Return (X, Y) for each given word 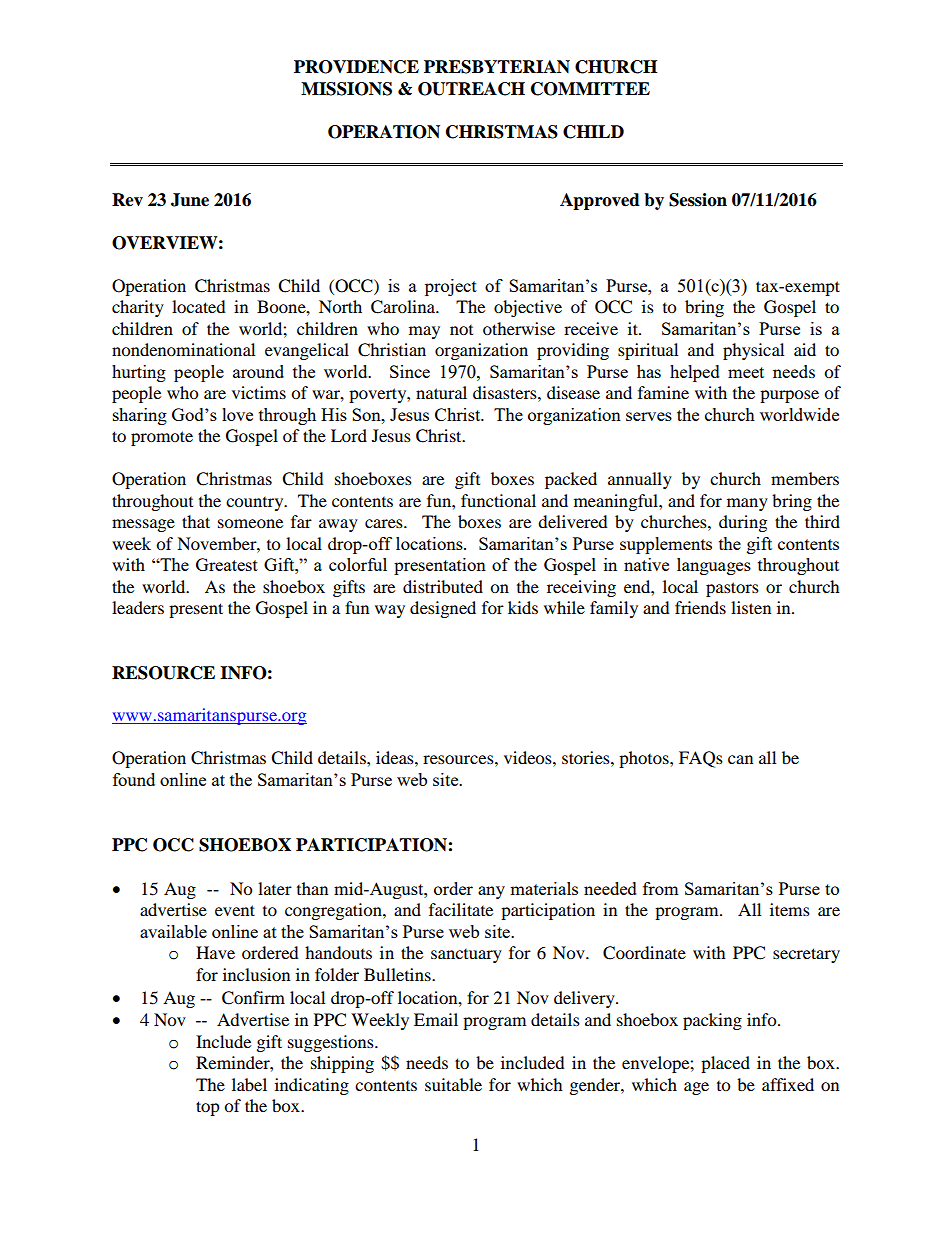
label (249, 1084)
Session (698, 200)
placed (725, 1064)
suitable (453, 1084)
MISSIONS (346, 89)
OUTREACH (471, 89)
